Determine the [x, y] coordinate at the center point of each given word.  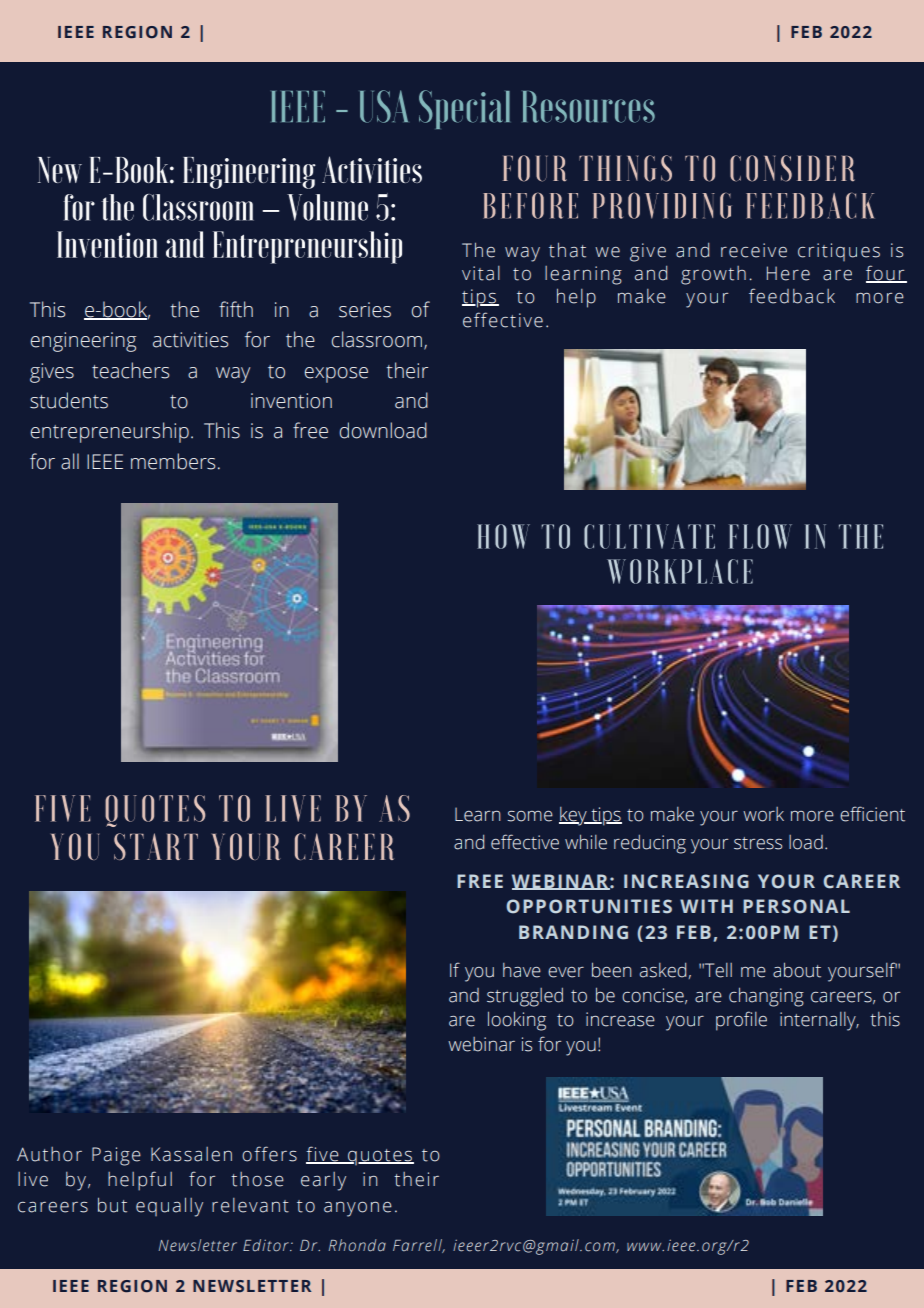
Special [464, 109]
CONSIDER [792, 168]
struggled [525, 997]
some [530, 816]
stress [758, 843]
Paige [116, 1156]
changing [766, 997]
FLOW [760, 536]
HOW [503, 536]
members [173, 461]
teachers [130, 370]
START [156, 846]
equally [169, 1207]
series [365, 310]
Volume [327, 207]
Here [788, 273]
